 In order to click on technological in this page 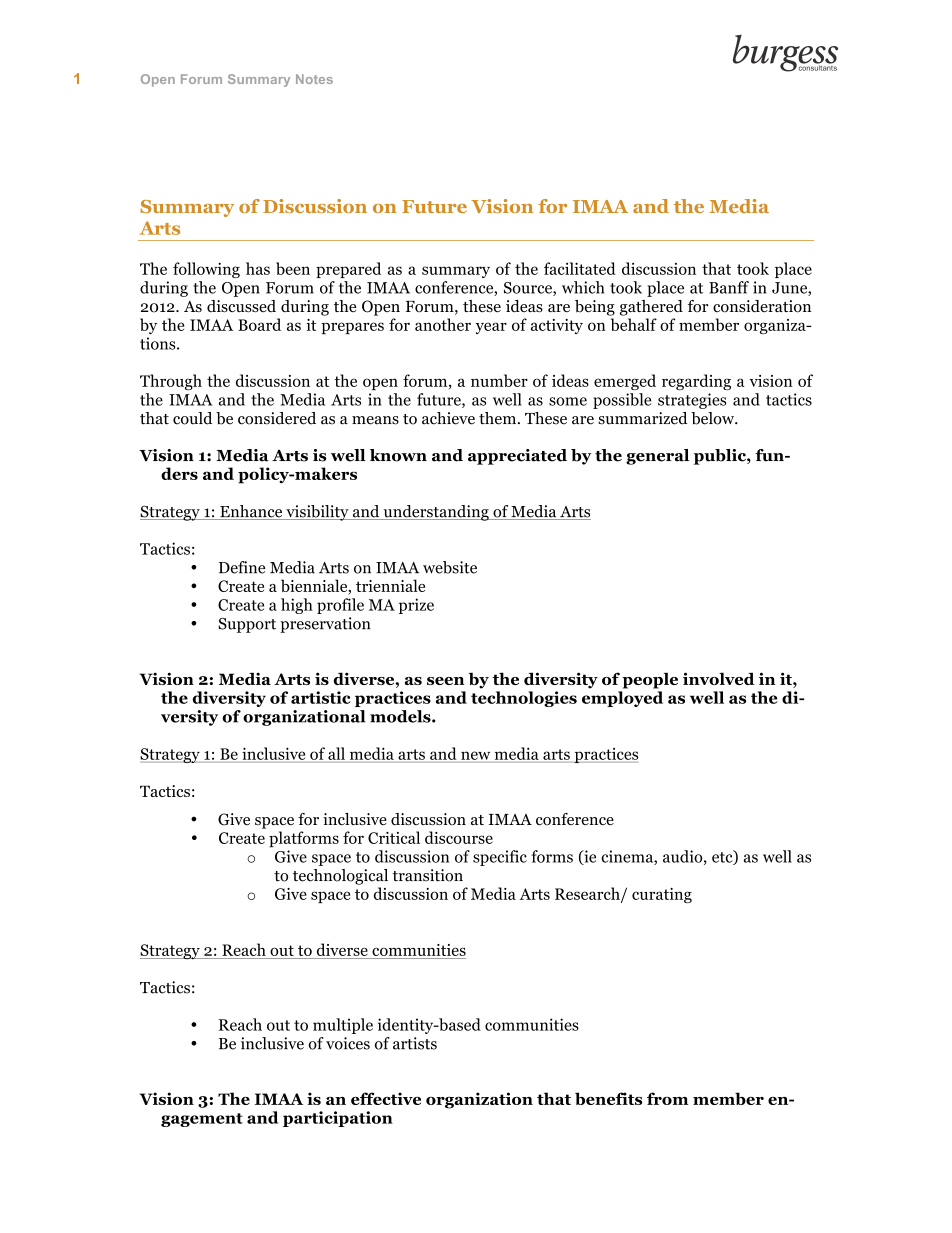, I will do `click(340, 877)`.
